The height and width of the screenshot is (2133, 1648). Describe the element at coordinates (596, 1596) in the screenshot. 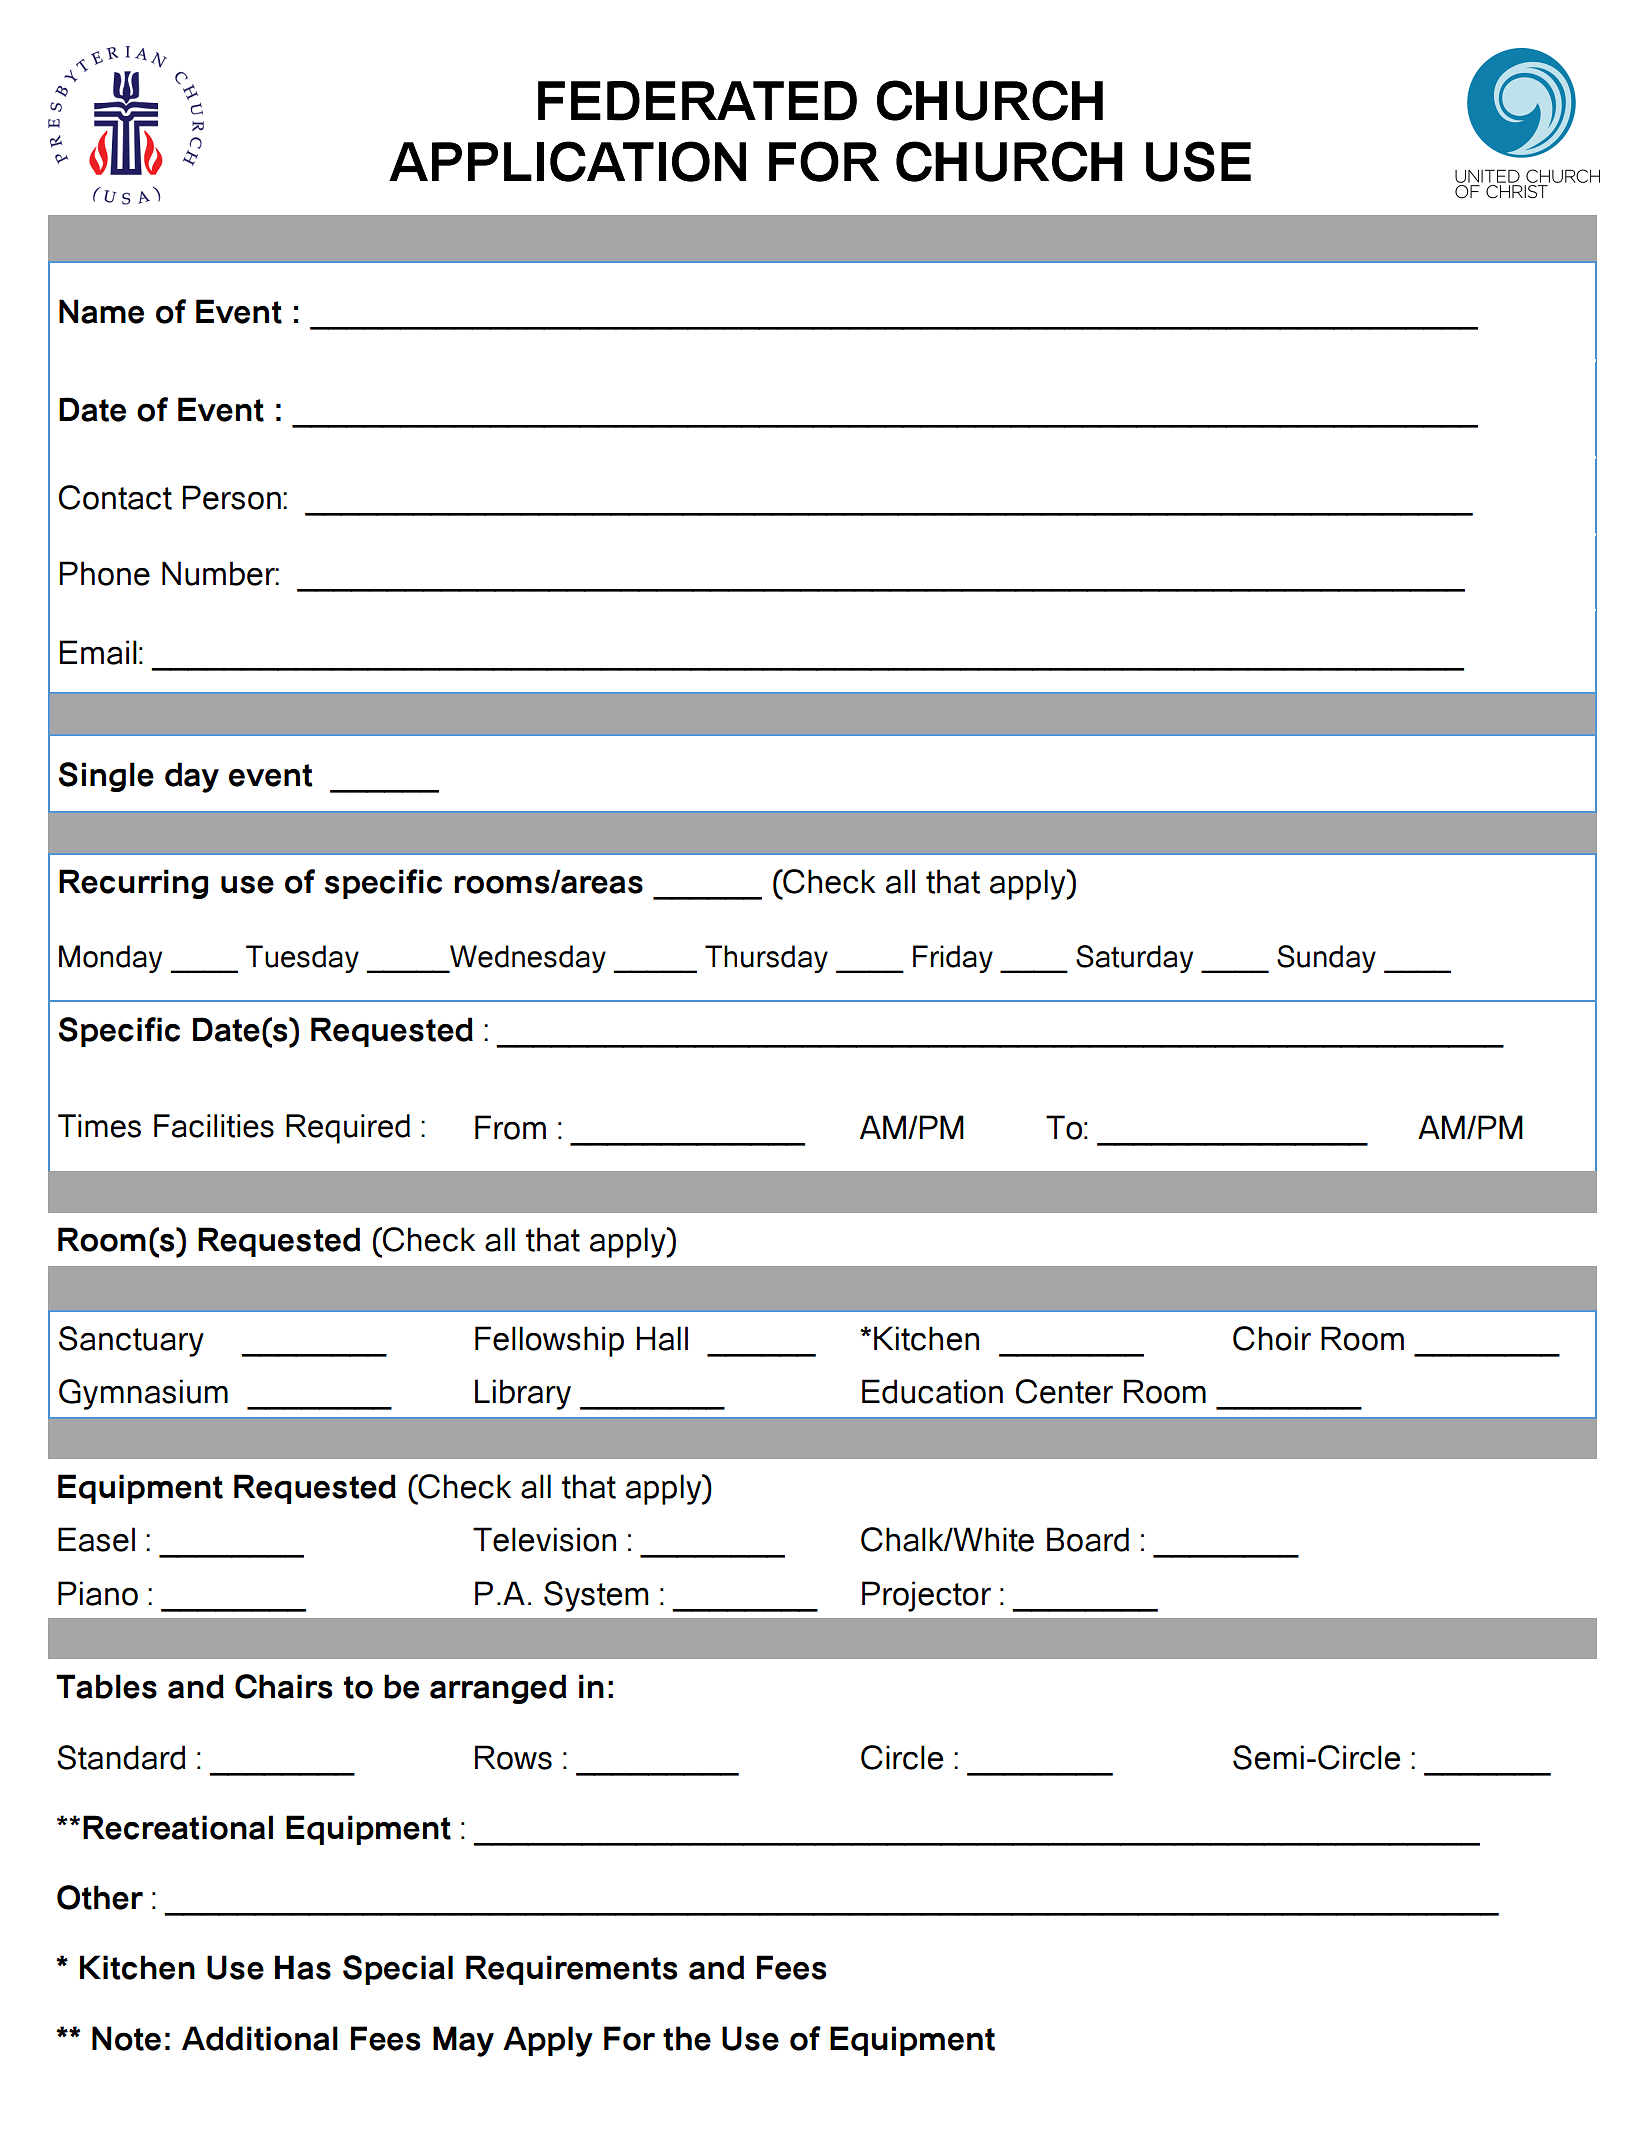

I see `System` at that location.
